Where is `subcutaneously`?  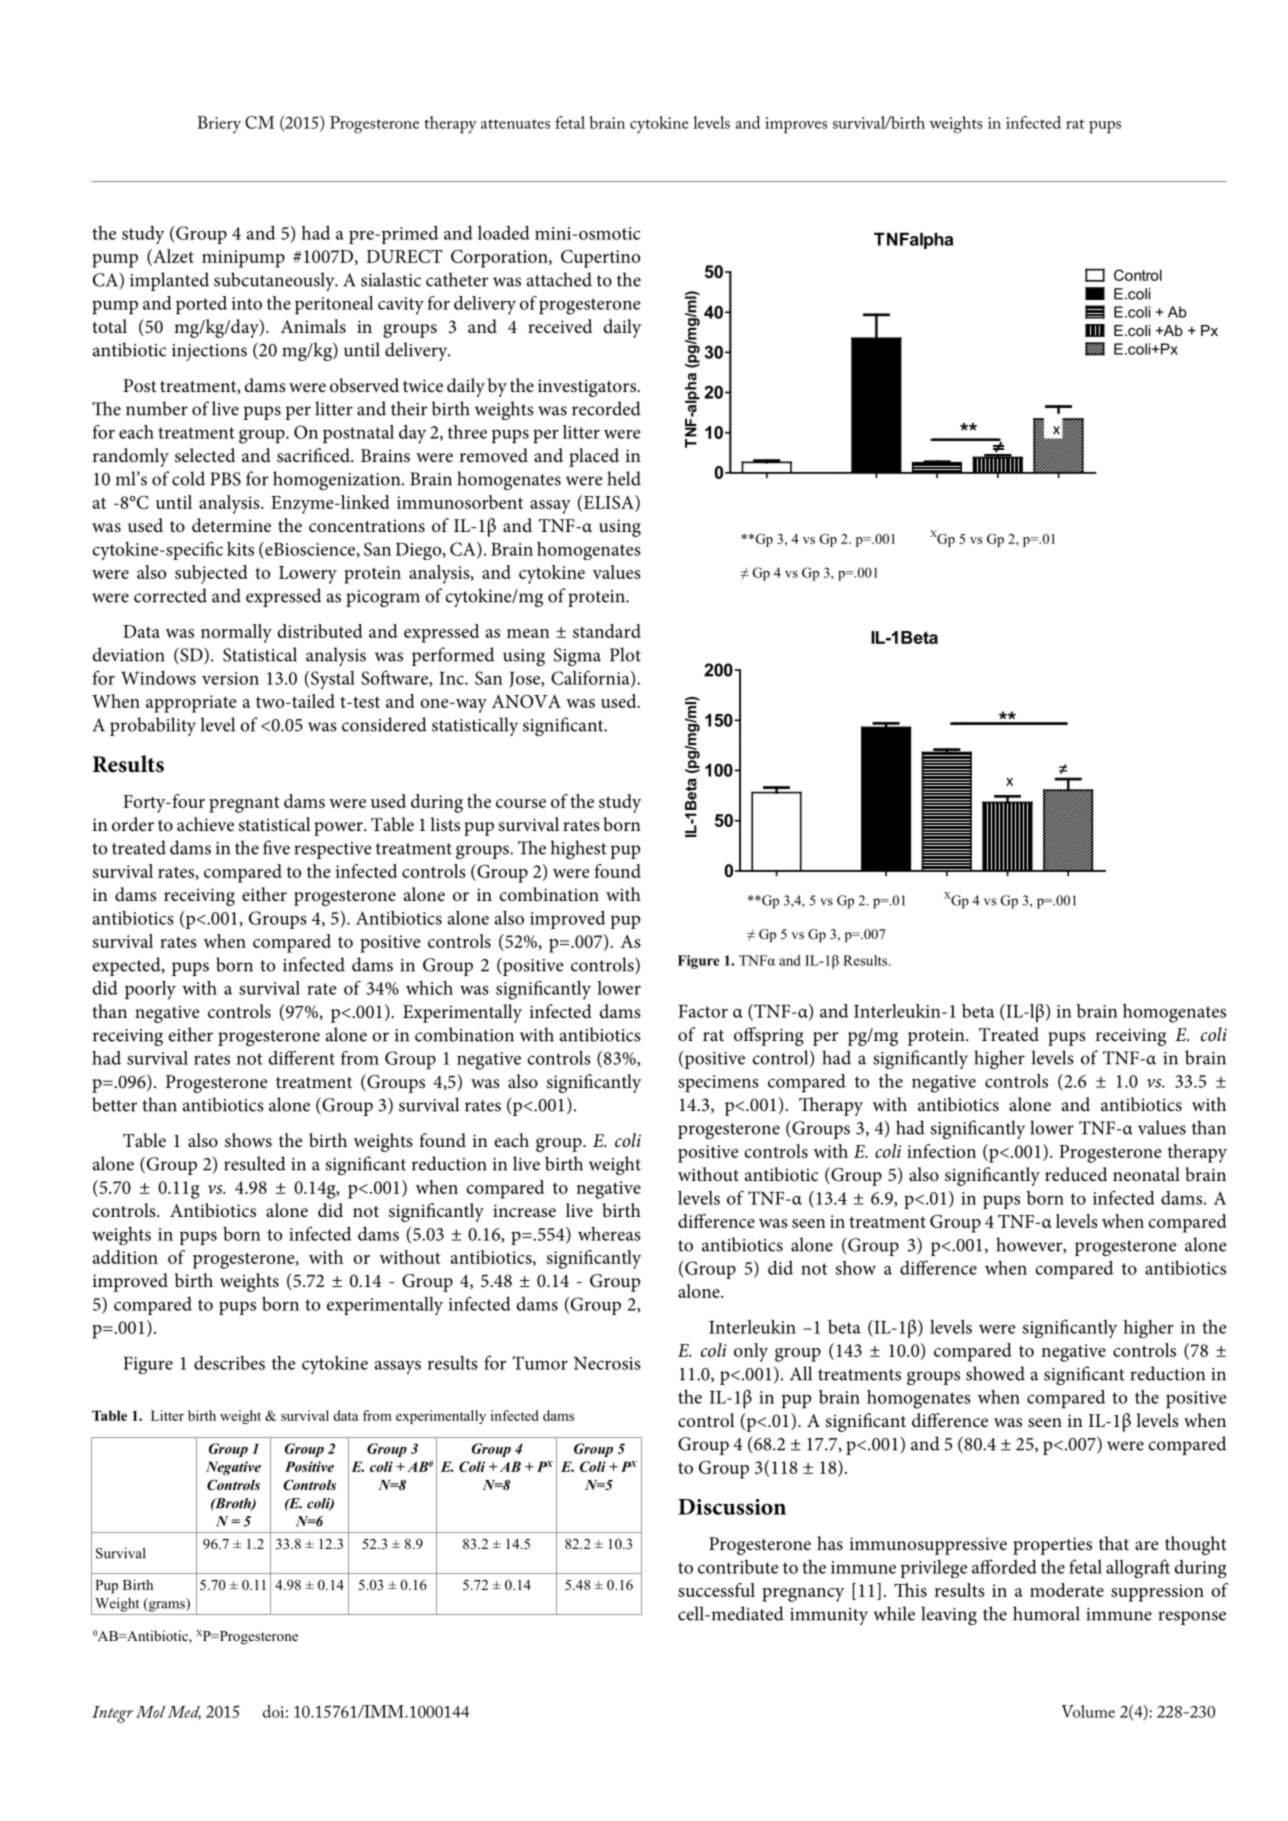 subcutaneously is located at coordinates (275, 281).
